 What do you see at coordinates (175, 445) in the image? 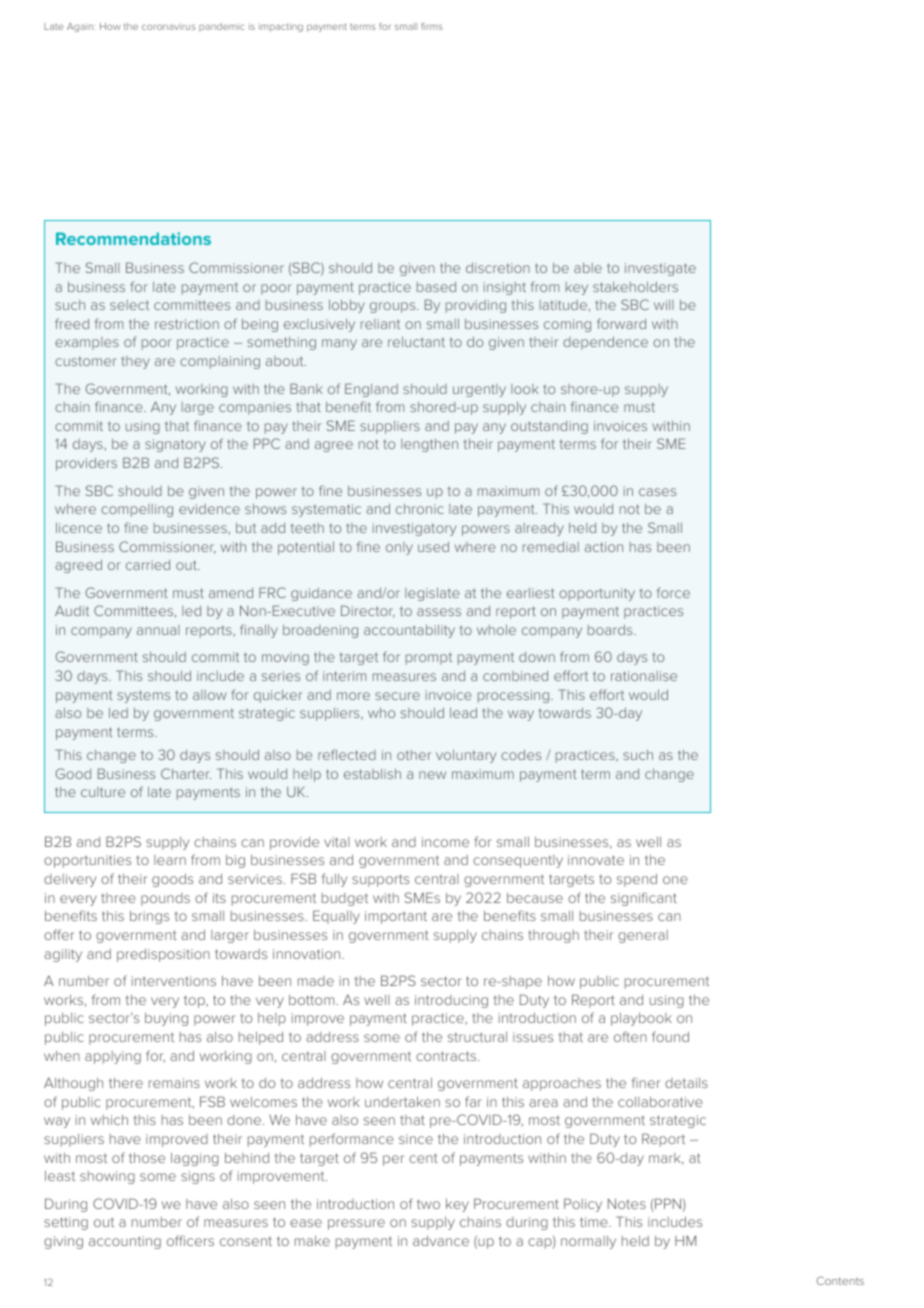
I see `signatory` at bounding box center [175, 445].
